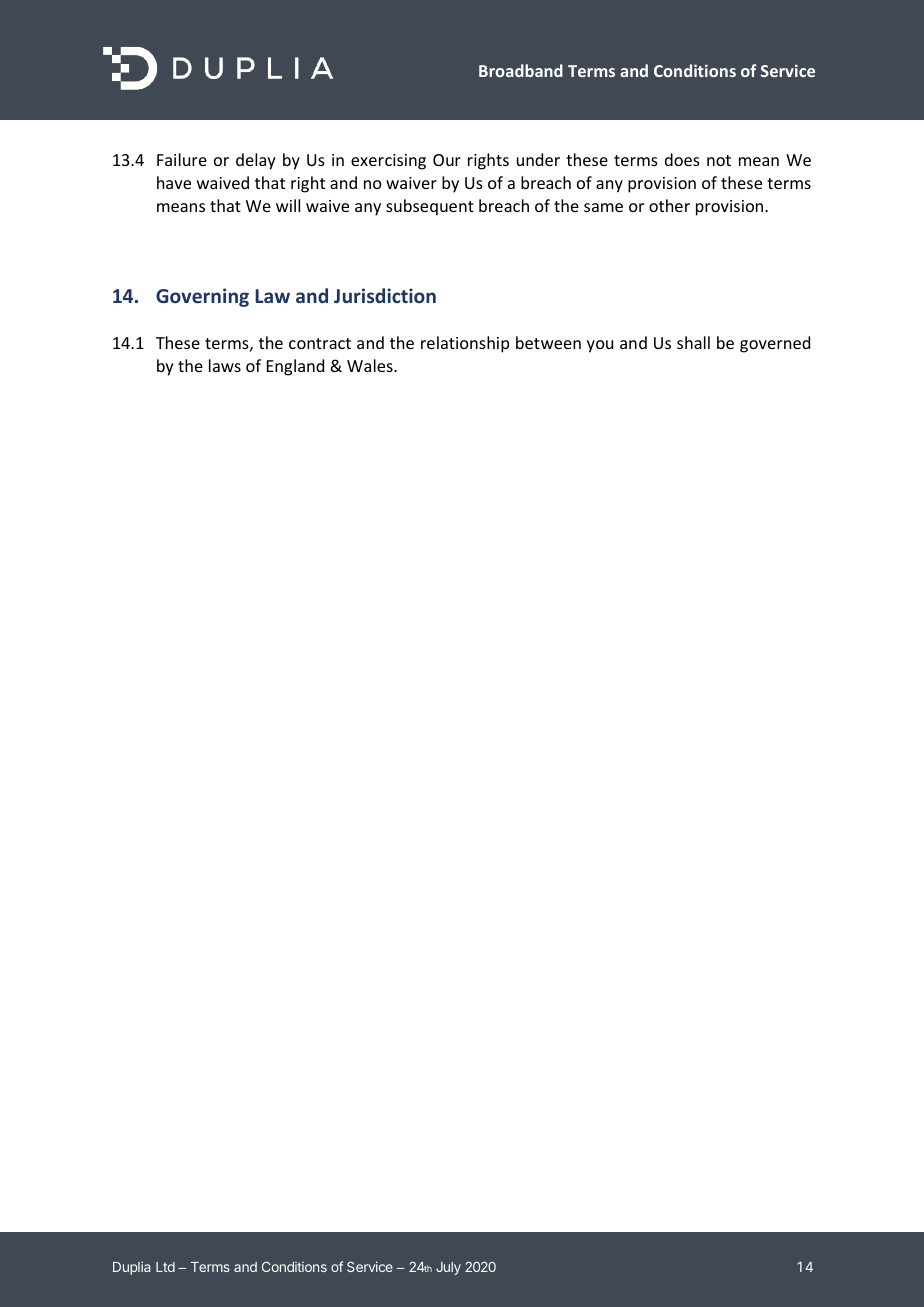  I want to click on England, so click(295, 367).
